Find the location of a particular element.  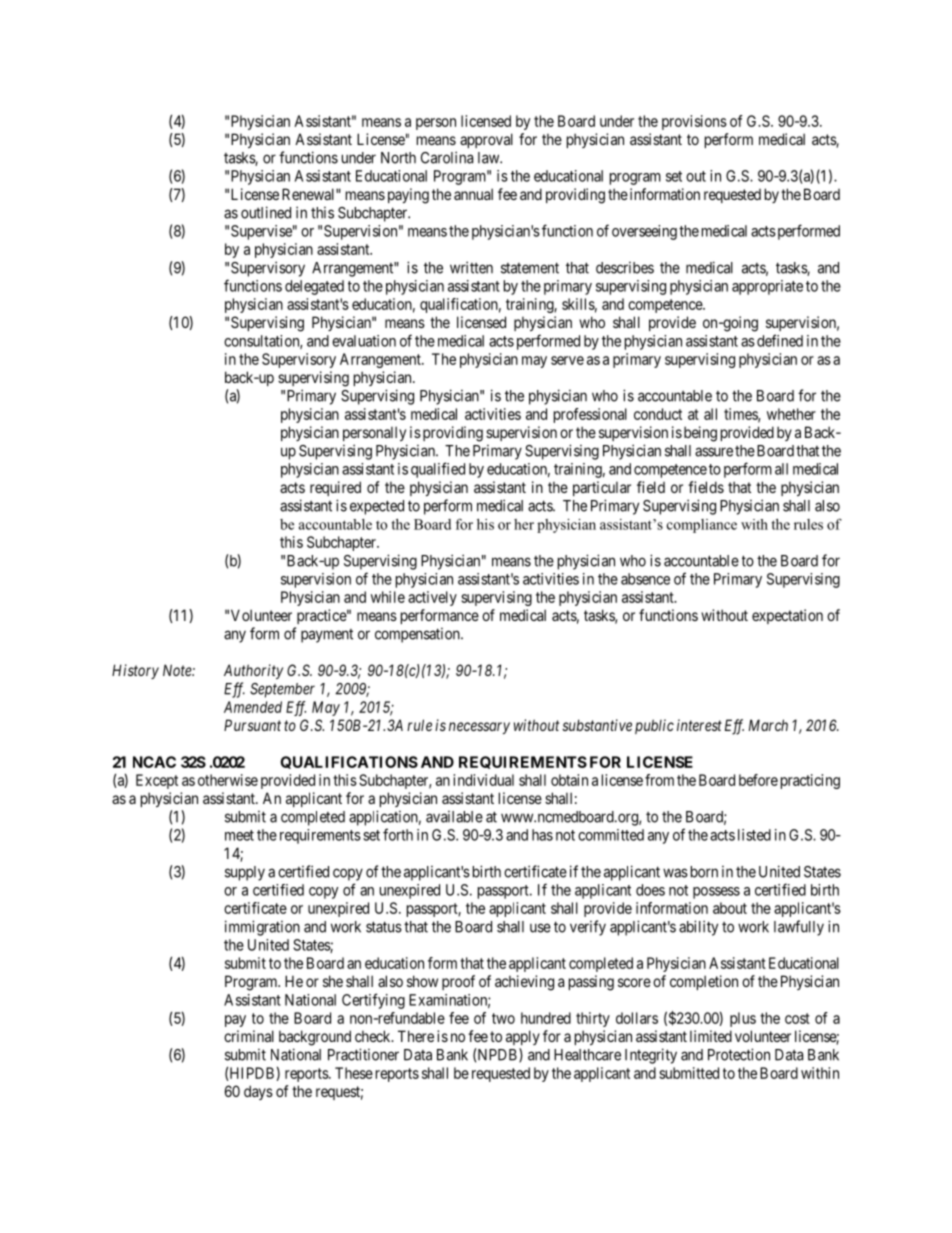

assure is located at coordinates (714, 452).
